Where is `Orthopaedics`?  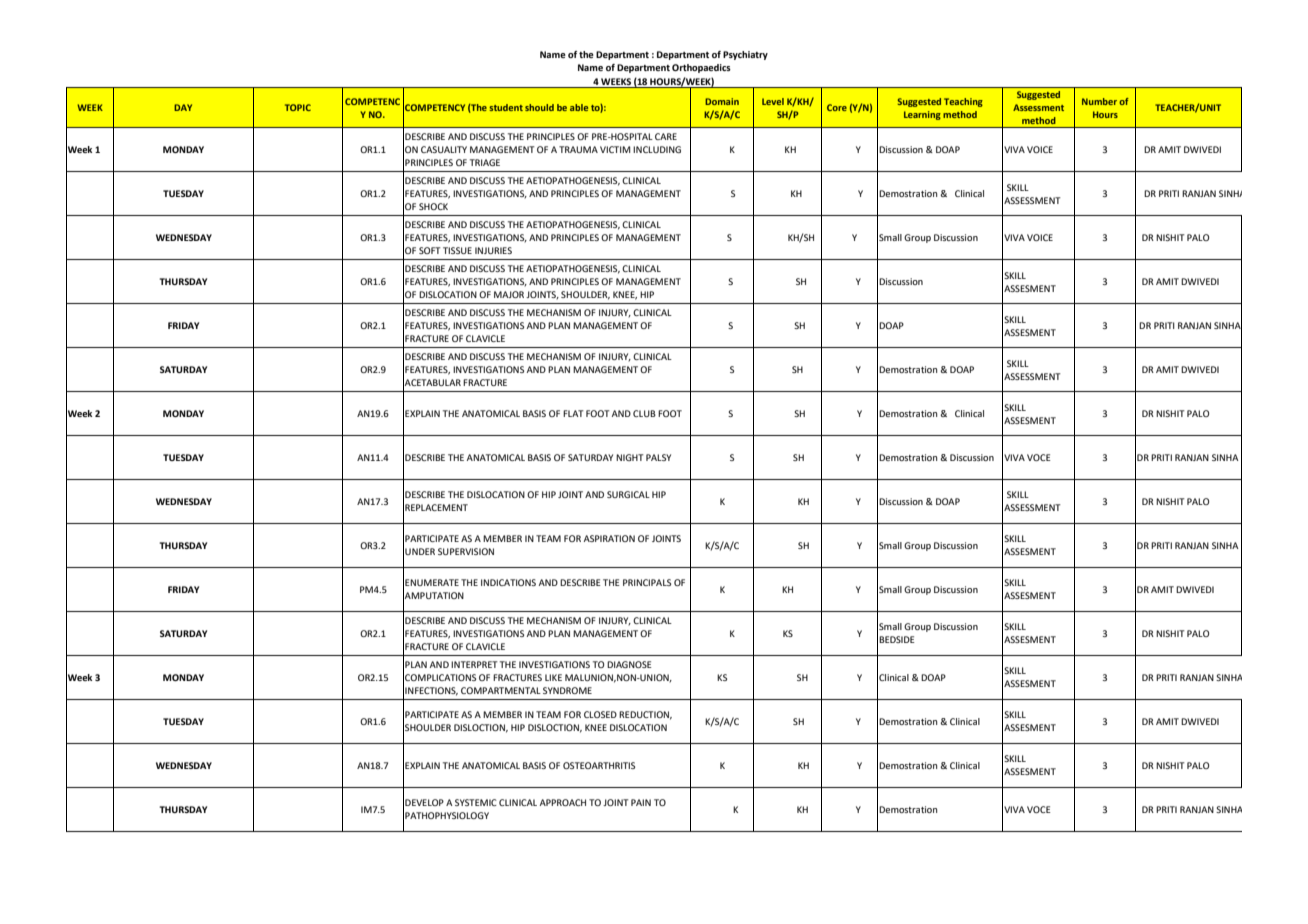 Orthopaedics is located at coordinates (701, 68).
